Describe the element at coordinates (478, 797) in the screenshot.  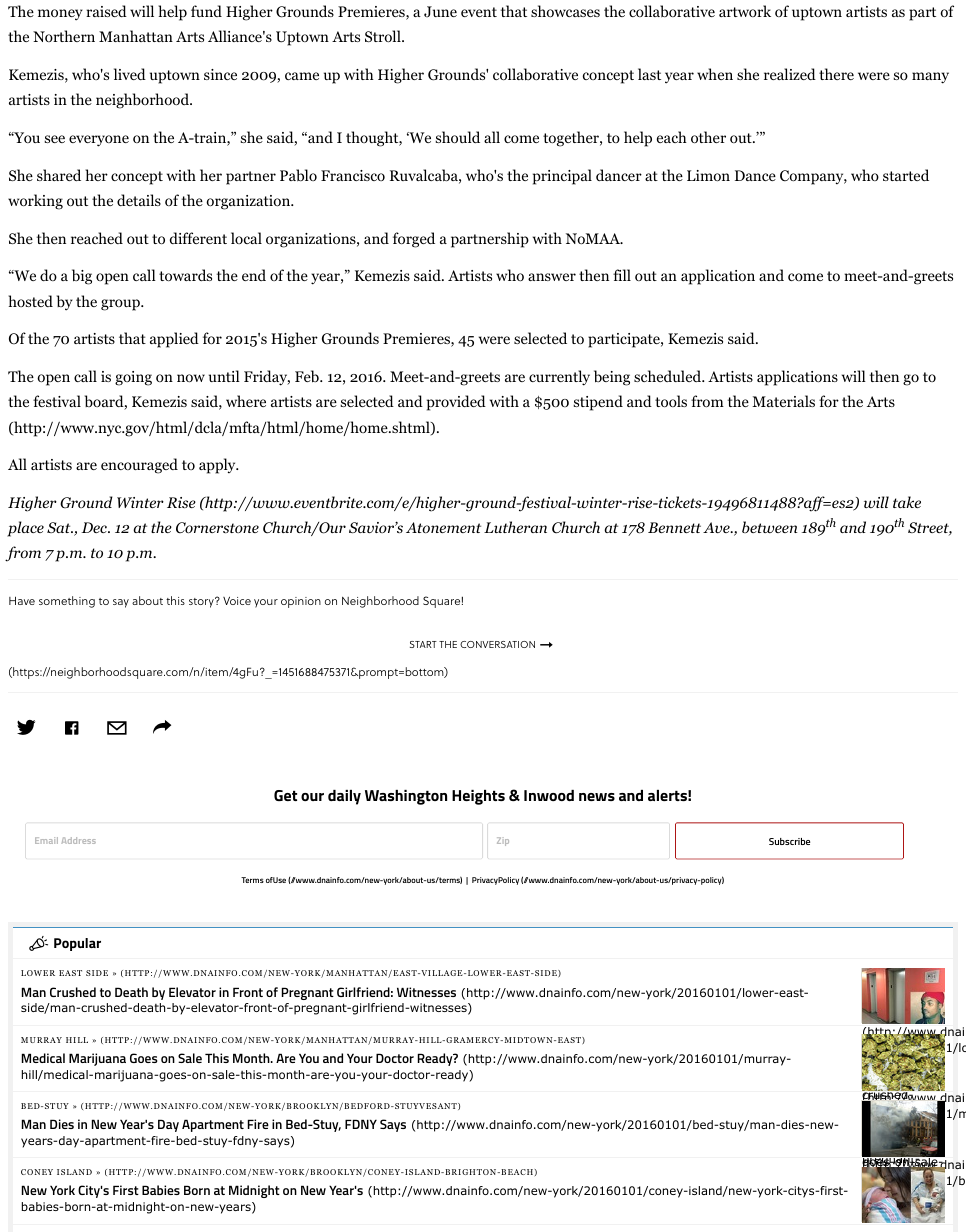
I see `Heights` at that location.
